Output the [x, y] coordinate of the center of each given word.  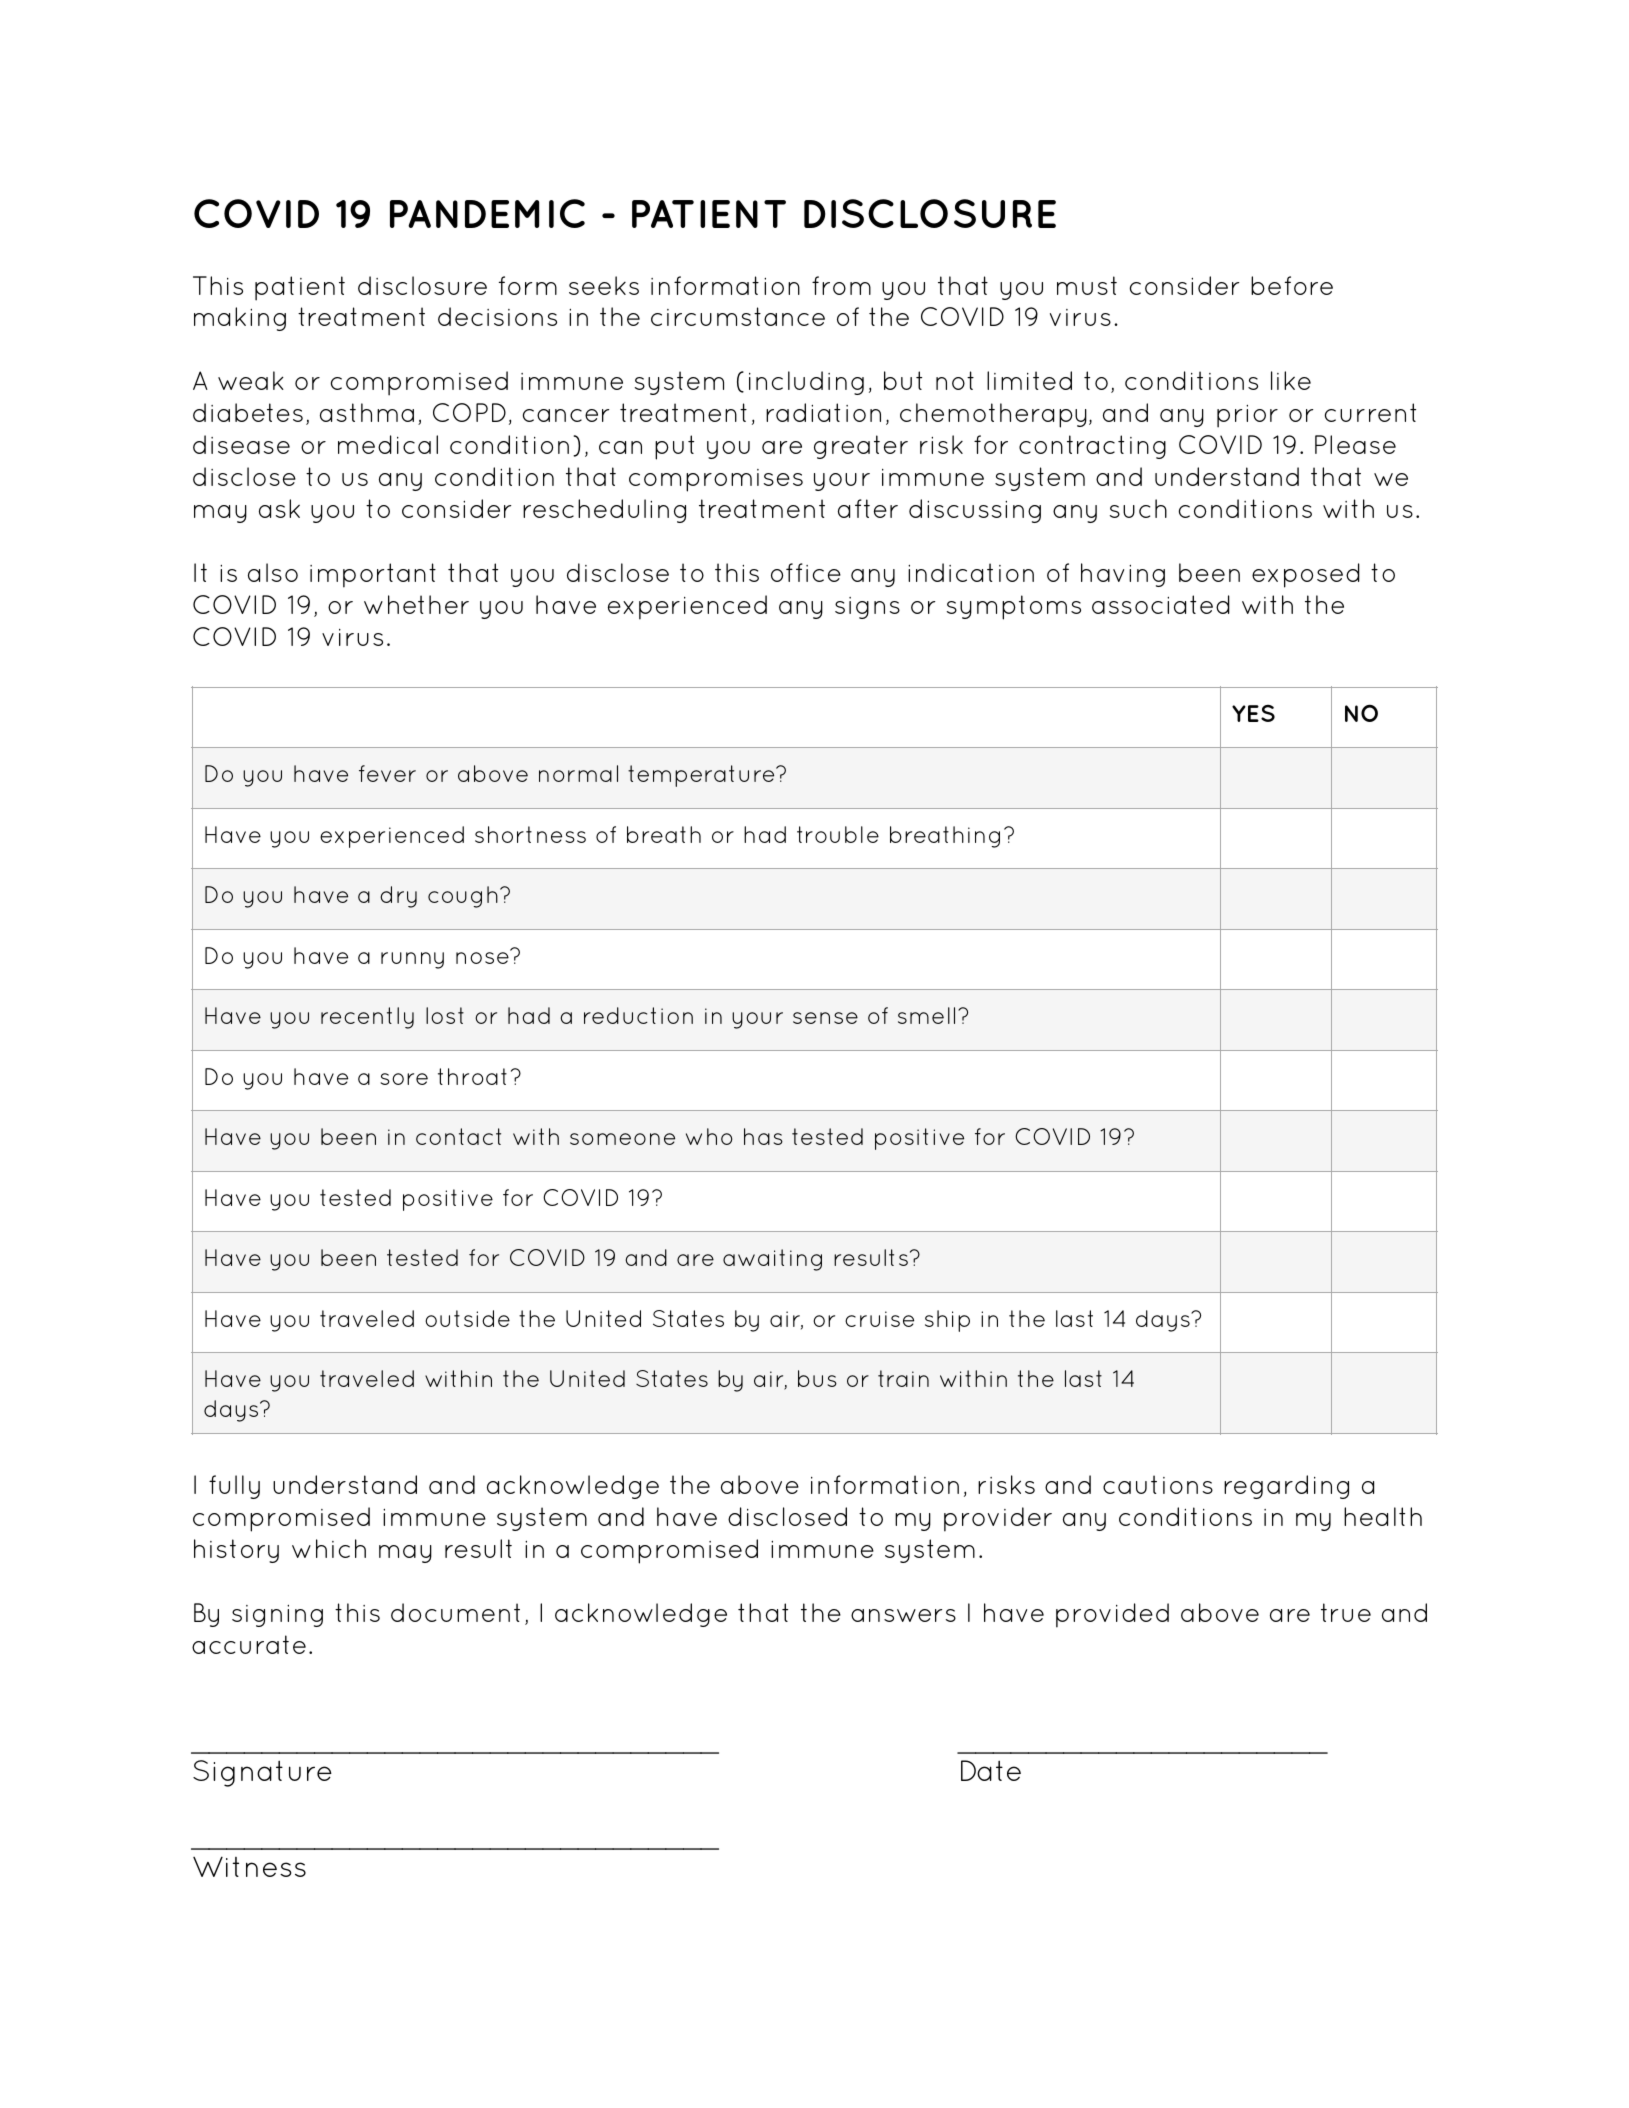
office [806, 572]
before [1292, 285]
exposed [1306, 575]
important [373, 575]
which [329, 1548]
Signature [262, 1773]
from [841, 285]
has [763, 1136]
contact [458, 1136]
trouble [838, 834]
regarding [1286, 1487]
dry [398, 897]
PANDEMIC [487, 213]
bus [817, 1378]
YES [1253, 713]
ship [947, 1321]
